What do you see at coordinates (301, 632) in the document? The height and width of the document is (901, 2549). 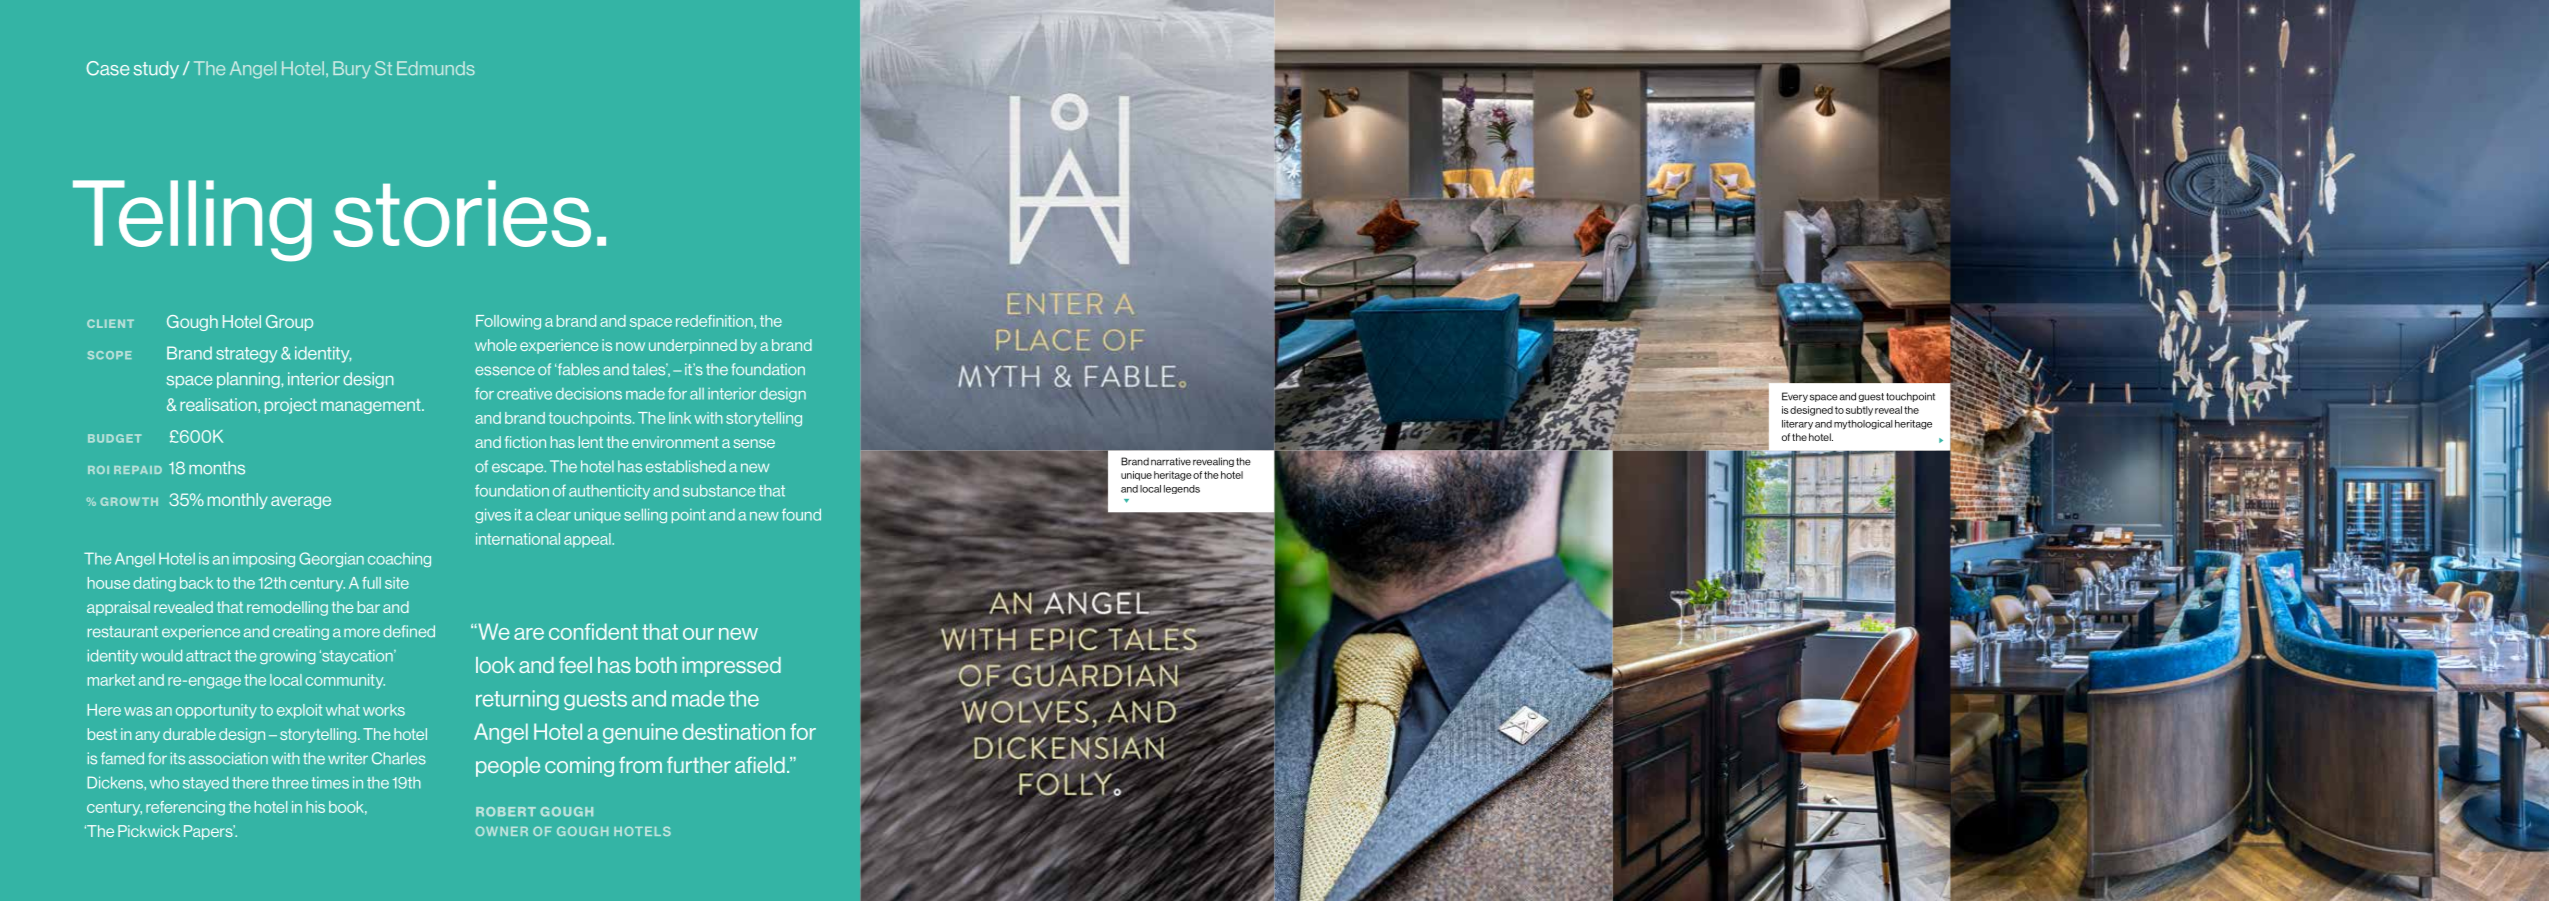 I see `creating` at bounding box center [301, 632].
